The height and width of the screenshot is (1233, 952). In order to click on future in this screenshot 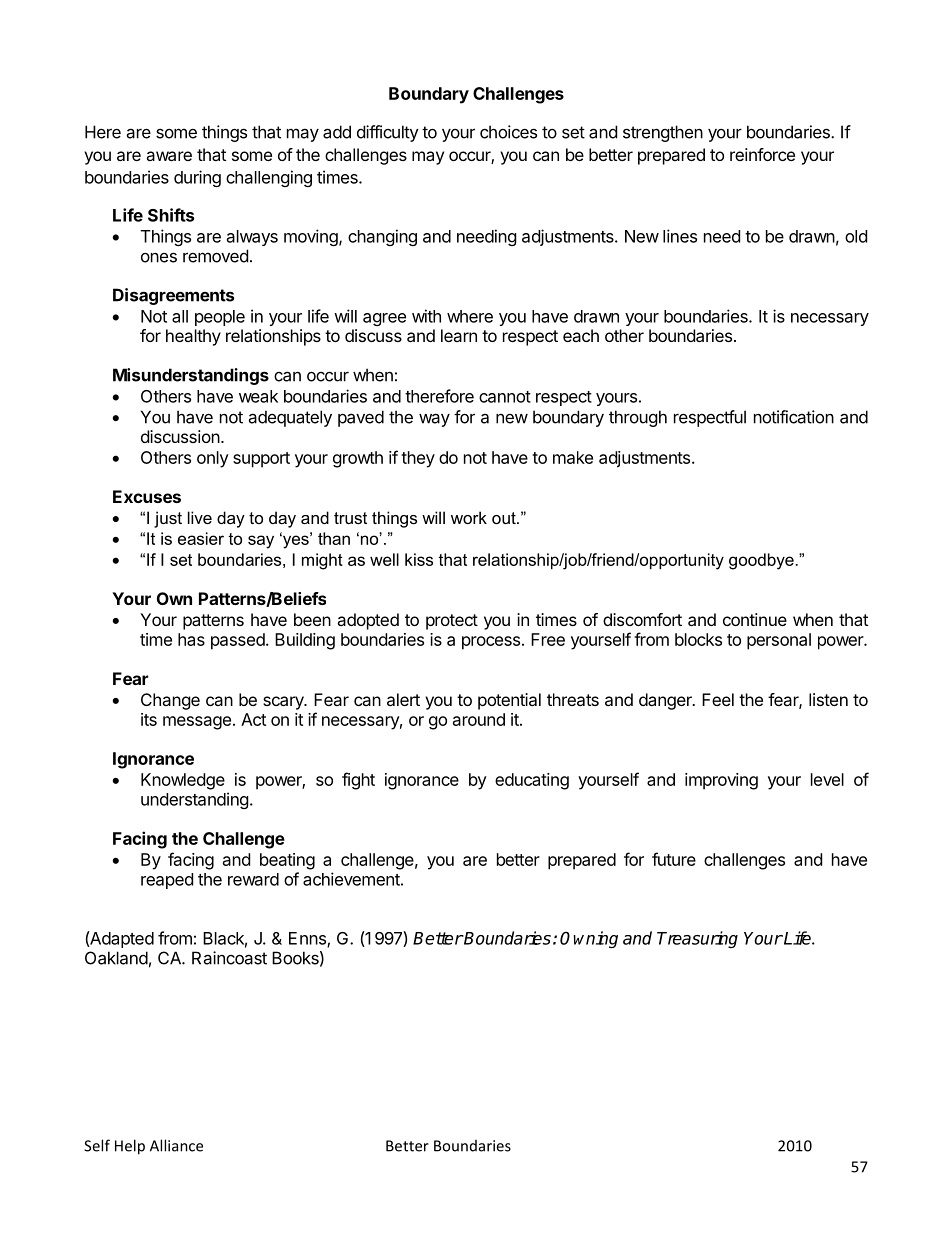, I will do `click(674, 859)`.
